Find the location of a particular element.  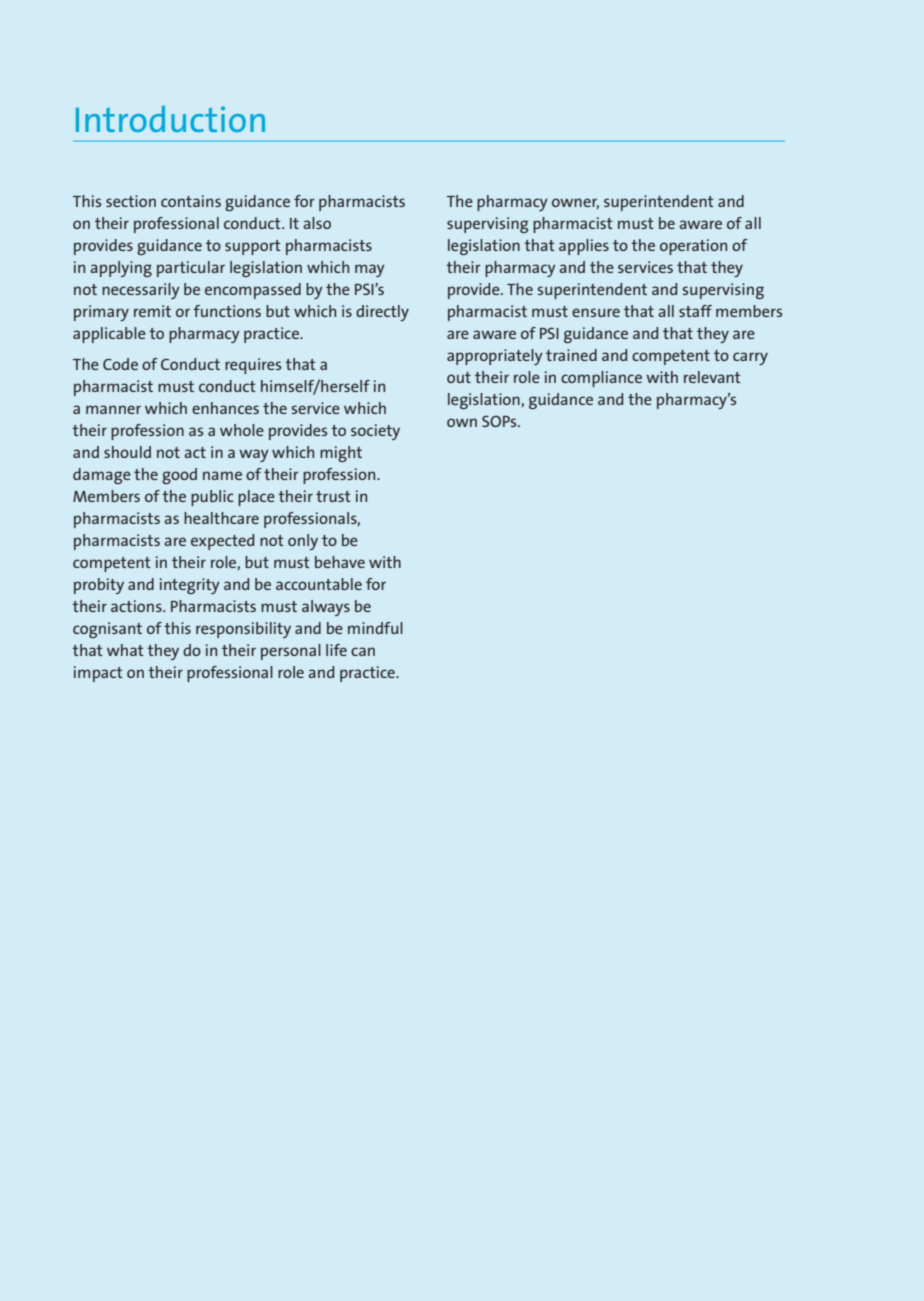

enhances is located at coordinates (225, 408).
